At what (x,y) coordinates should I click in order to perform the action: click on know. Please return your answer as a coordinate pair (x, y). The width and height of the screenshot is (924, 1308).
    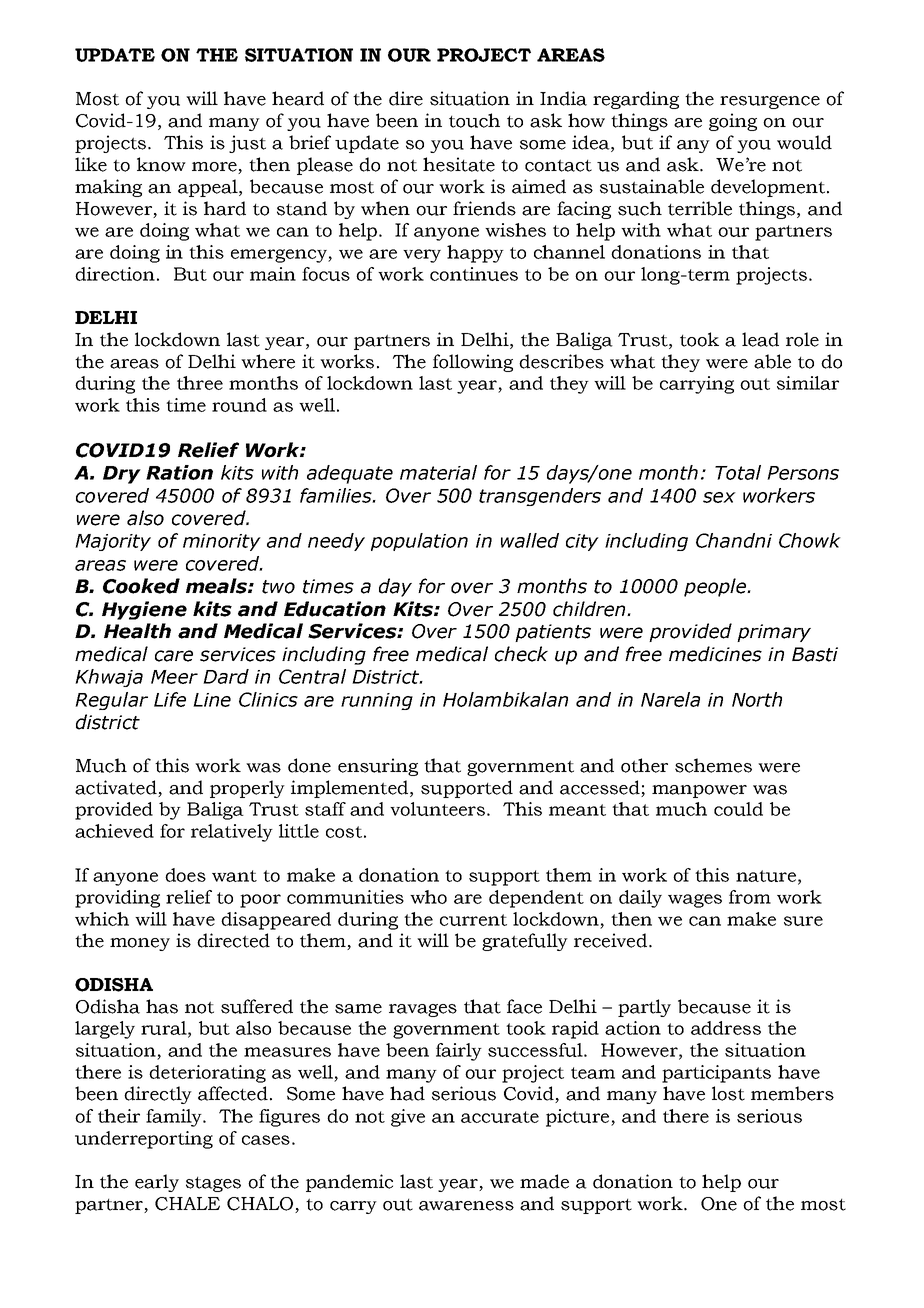
    Looking at the image, I should click on (161, 164).
